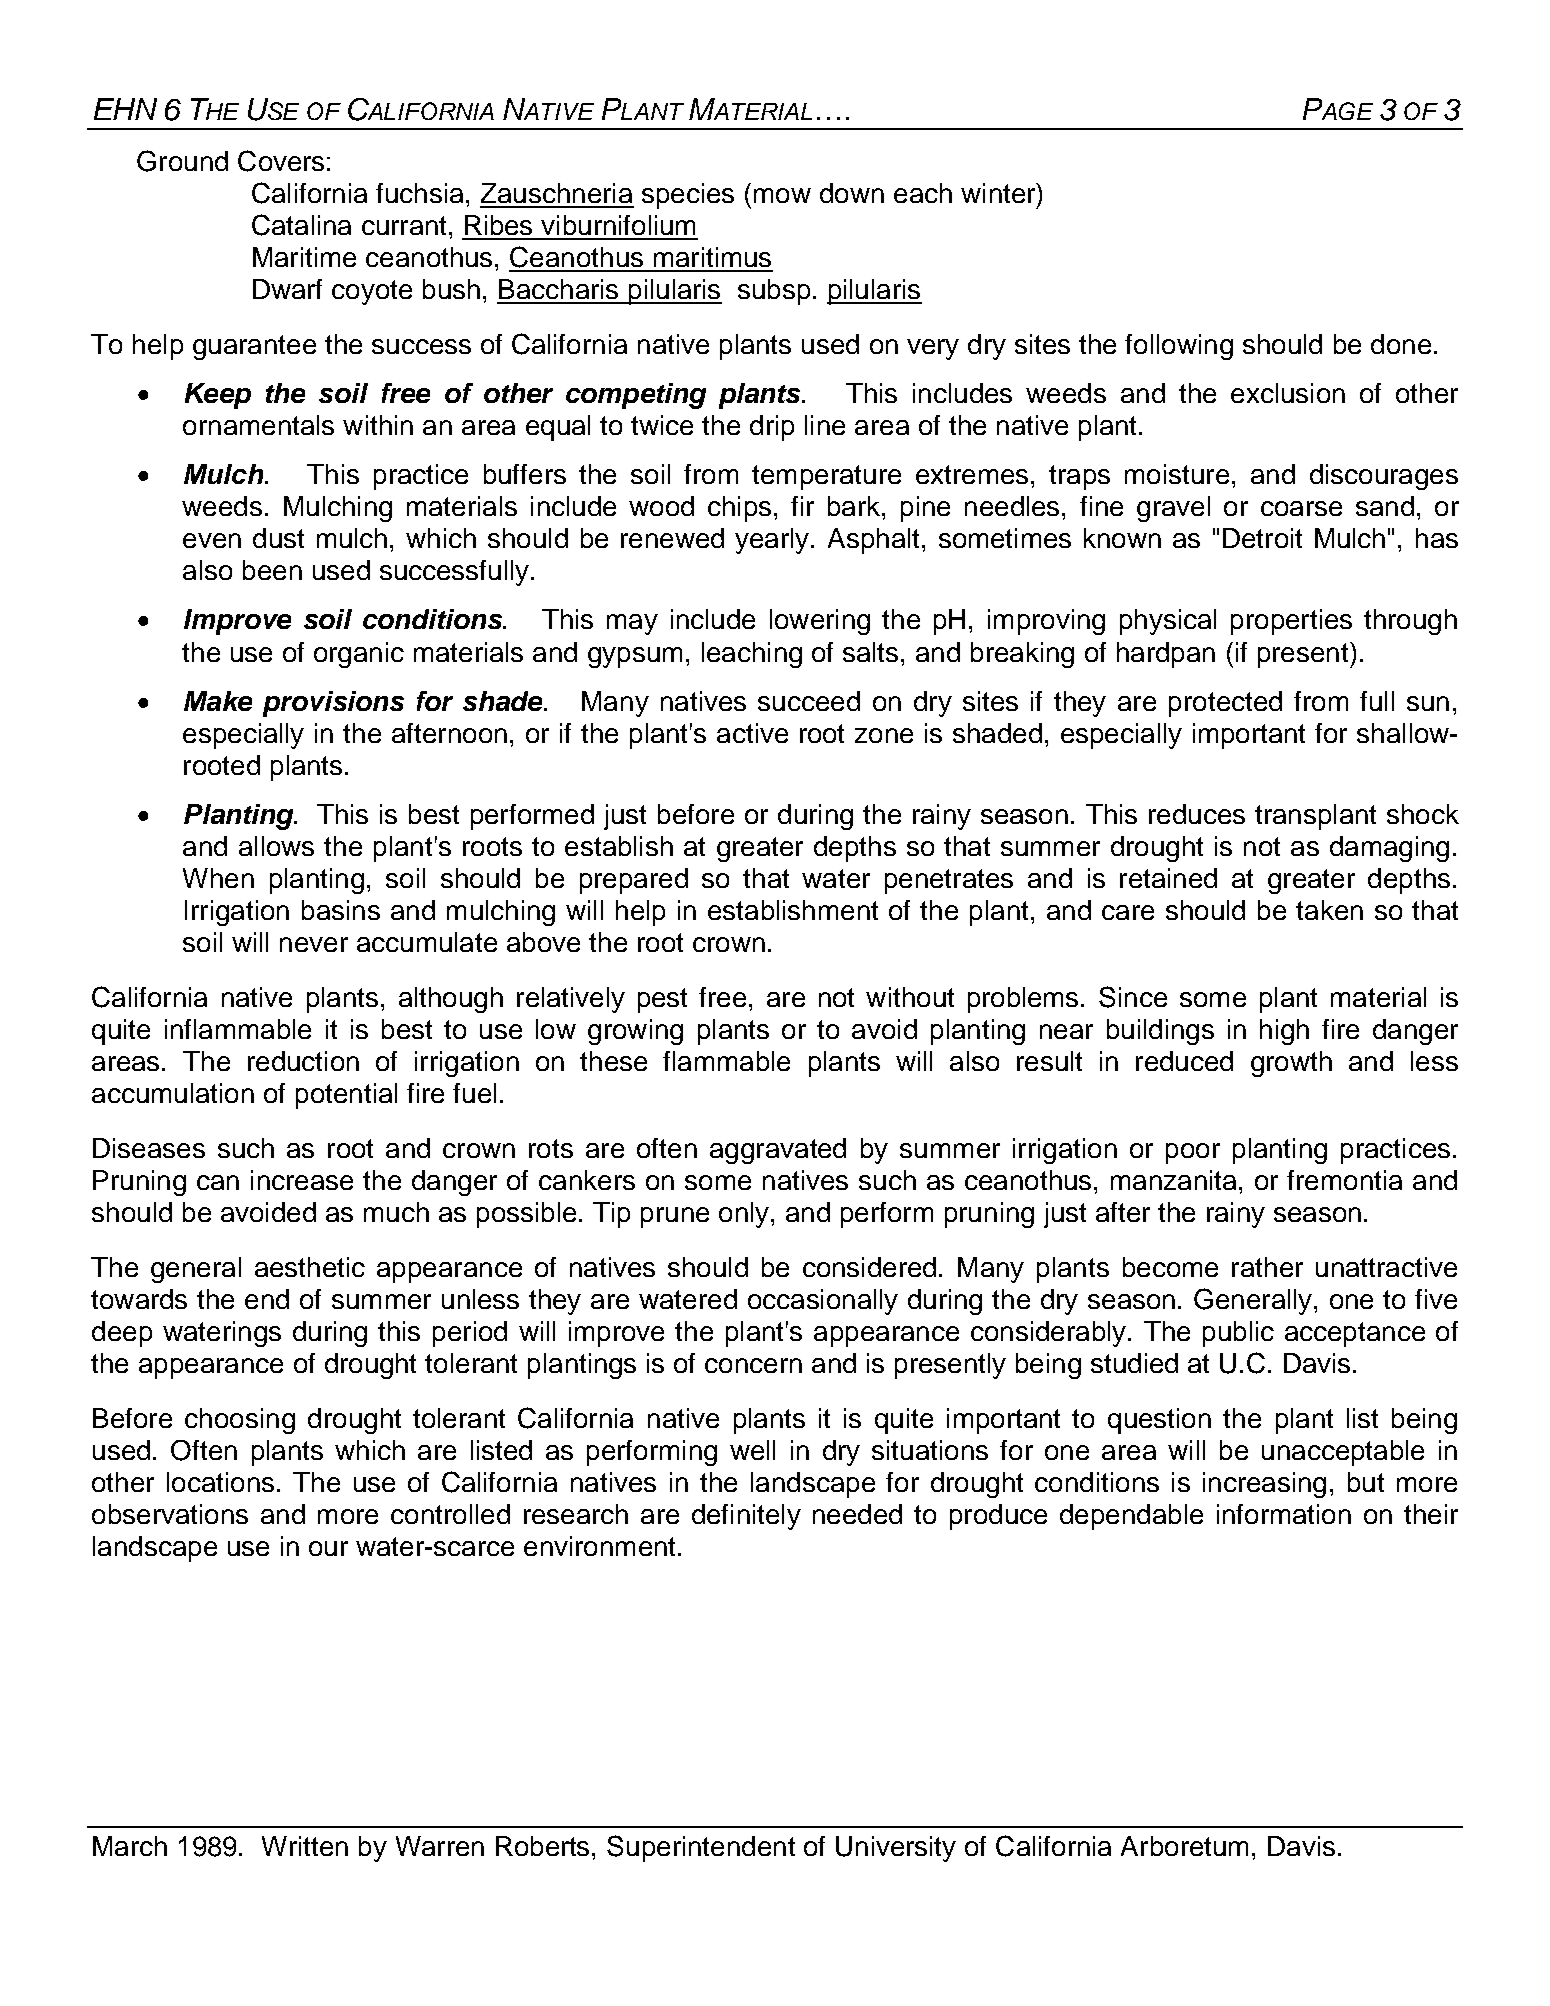 The image size is (1550, 2006). What do you see at coordinates (305, 1846) in the screenshot?
I see `Written` at bounding box center [305, 1846].
